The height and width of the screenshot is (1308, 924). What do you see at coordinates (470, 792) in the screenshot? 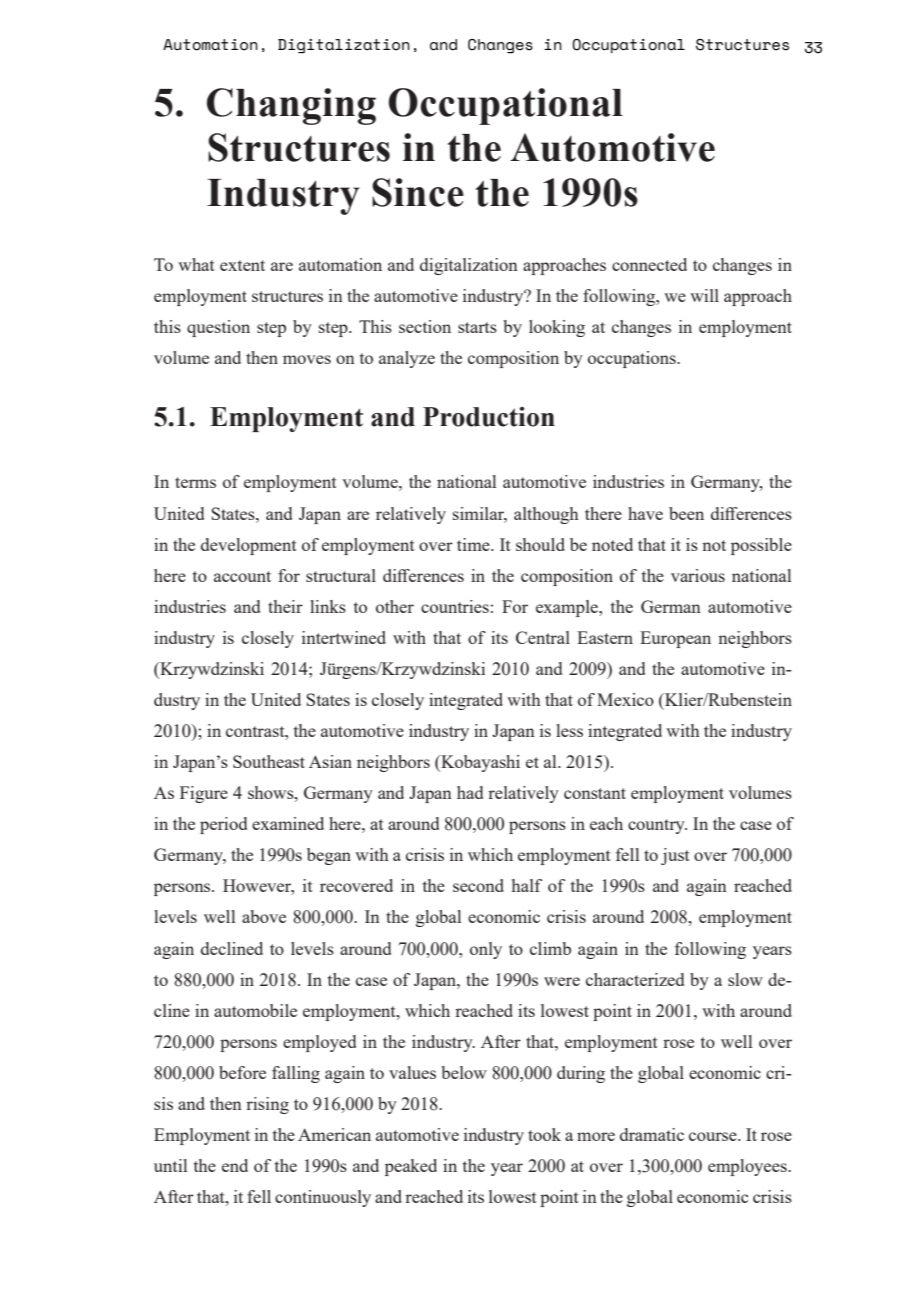
I see `had` at bounding box center [470, 792].
